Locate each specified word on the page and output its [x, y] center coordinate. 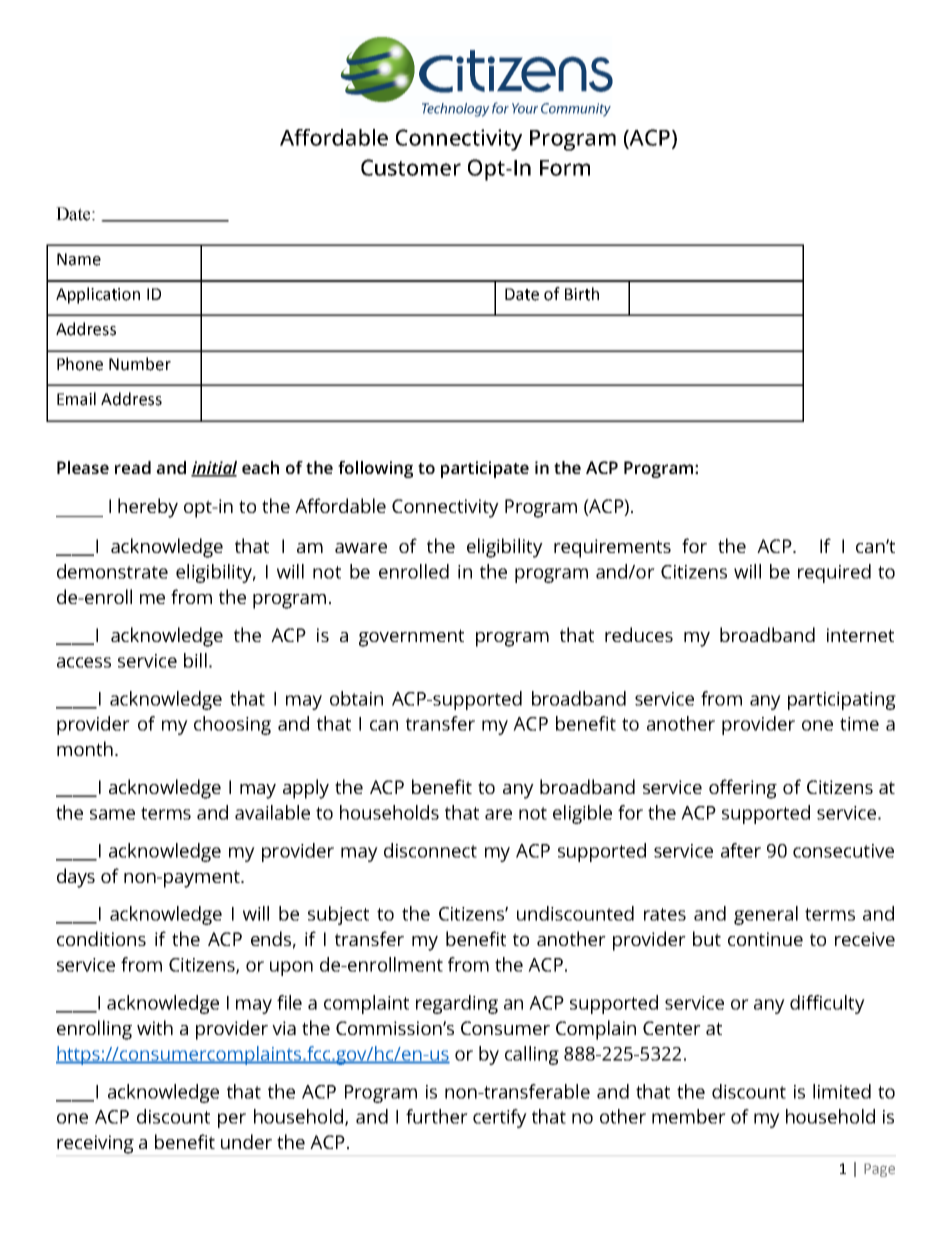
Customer [411, 167]
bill [195, 660]
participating [842, 701]
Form [565, 168]
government [411, 638]
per [232, 1120]
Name [79, 259]
